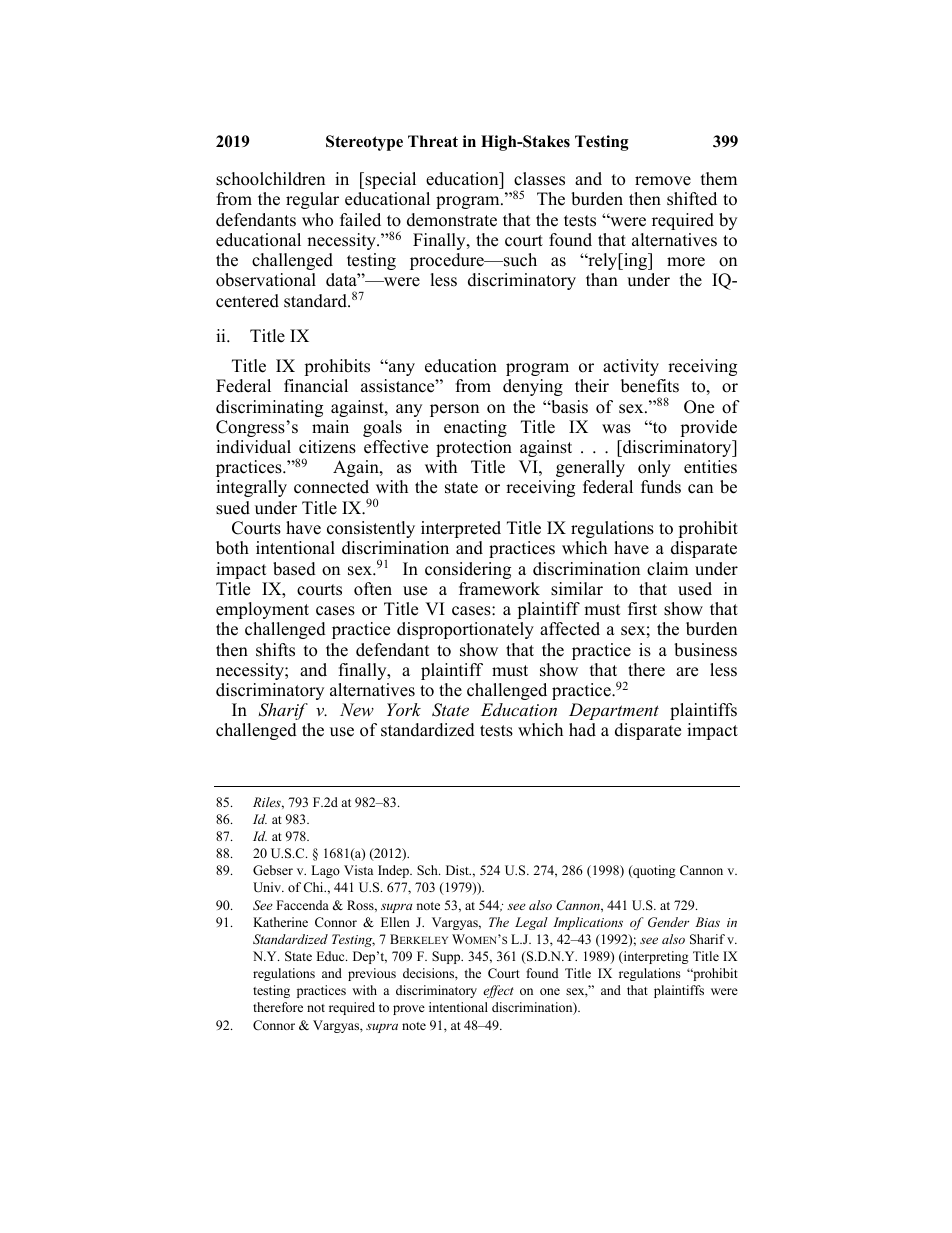  Describe the element at coordinates (663, 181) in the document. I see `remove` at that location.
